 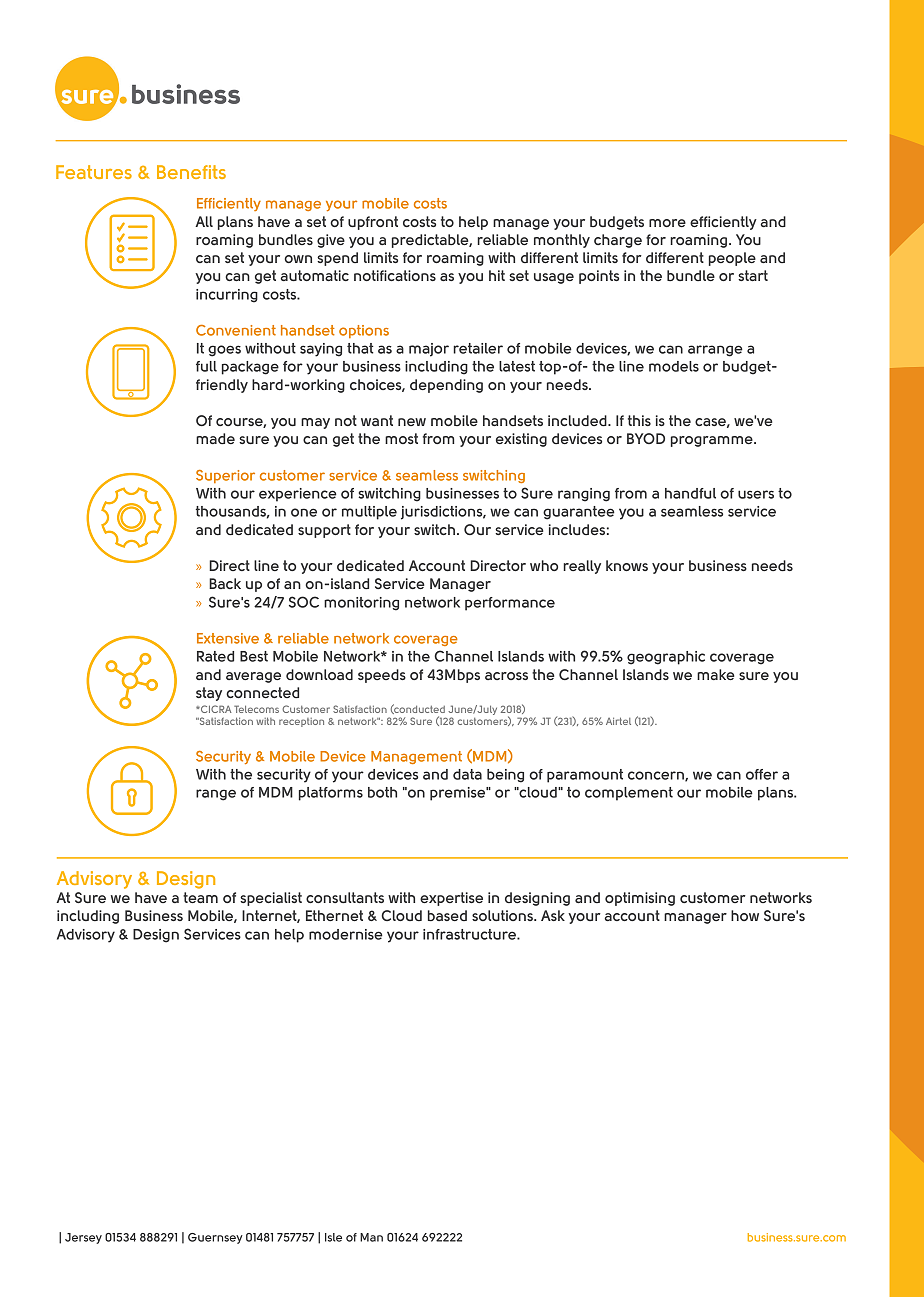 I want to click on made, so click(x=215, y=438).
